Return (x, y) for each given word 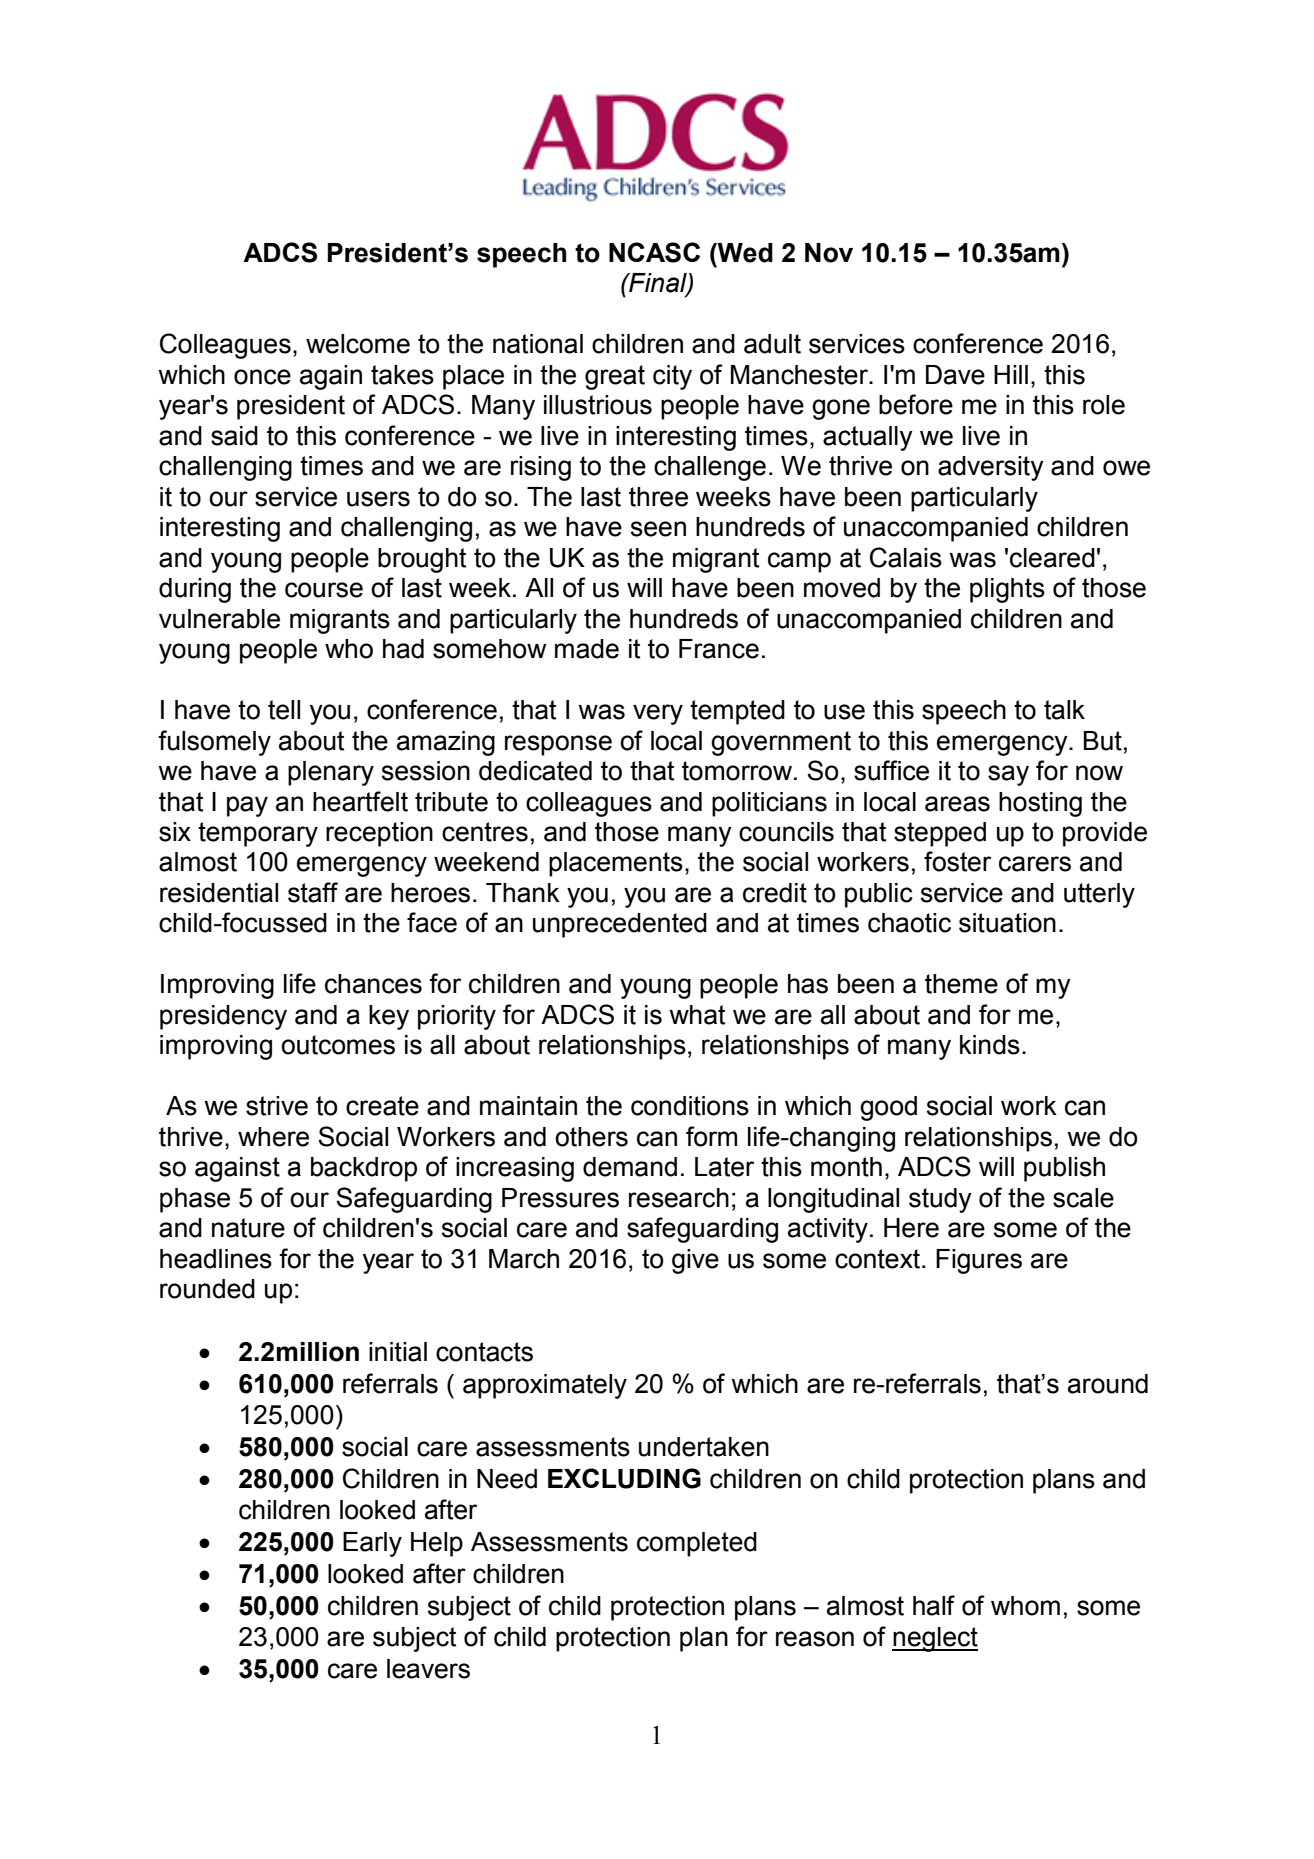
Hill (1011, 374)
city (672, 377)
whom (1025, 1606)
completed (697, 1544)
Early (372, 1544)
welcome (358, 344)
